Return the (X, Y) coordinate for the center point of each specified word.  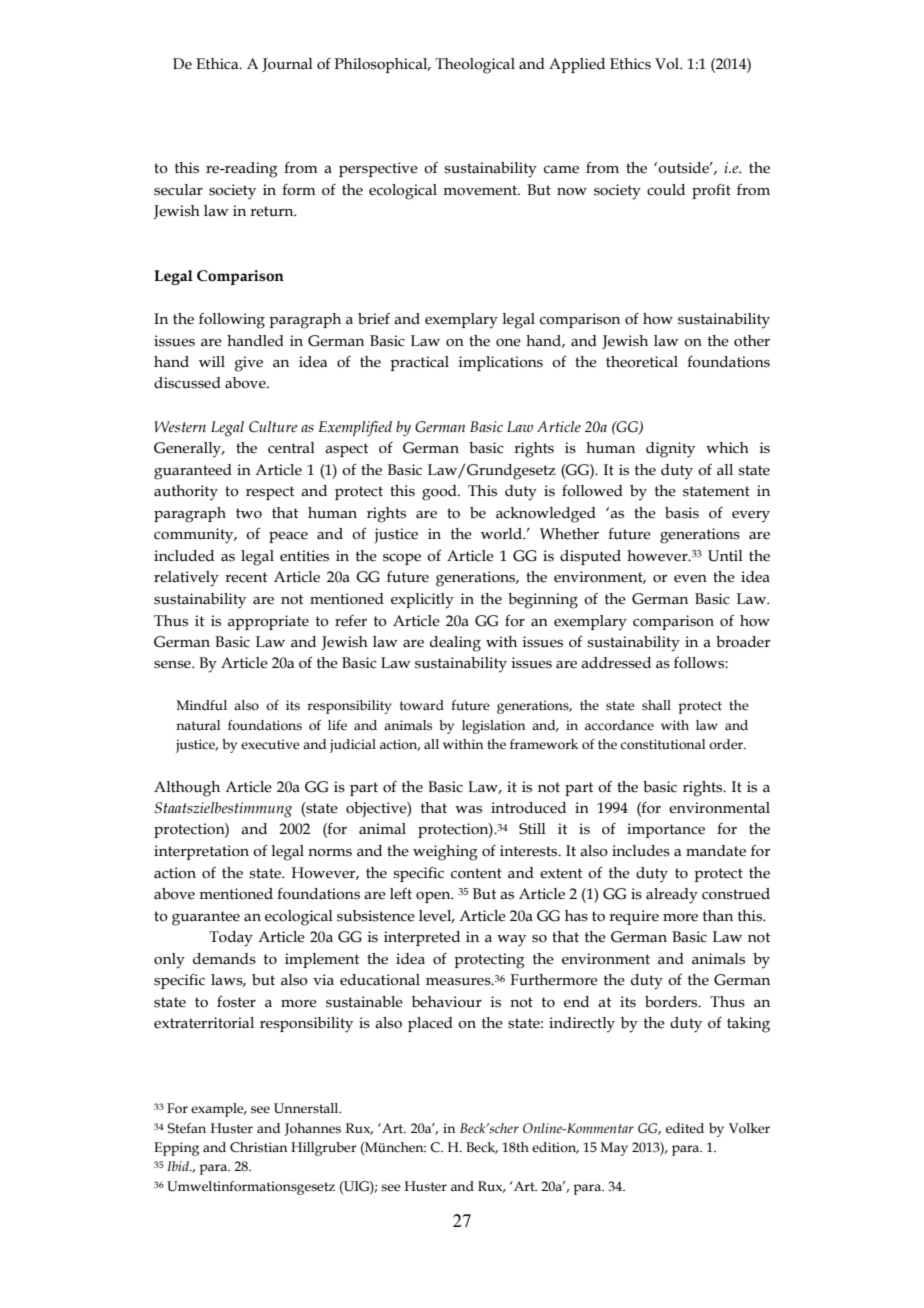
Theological (475, 66)
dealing (455, 644)
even (690, 579)
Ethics (630, 64)
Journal (287, 65)
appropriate (268, 622)
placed (430, 1024)
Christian (258, 1147)
